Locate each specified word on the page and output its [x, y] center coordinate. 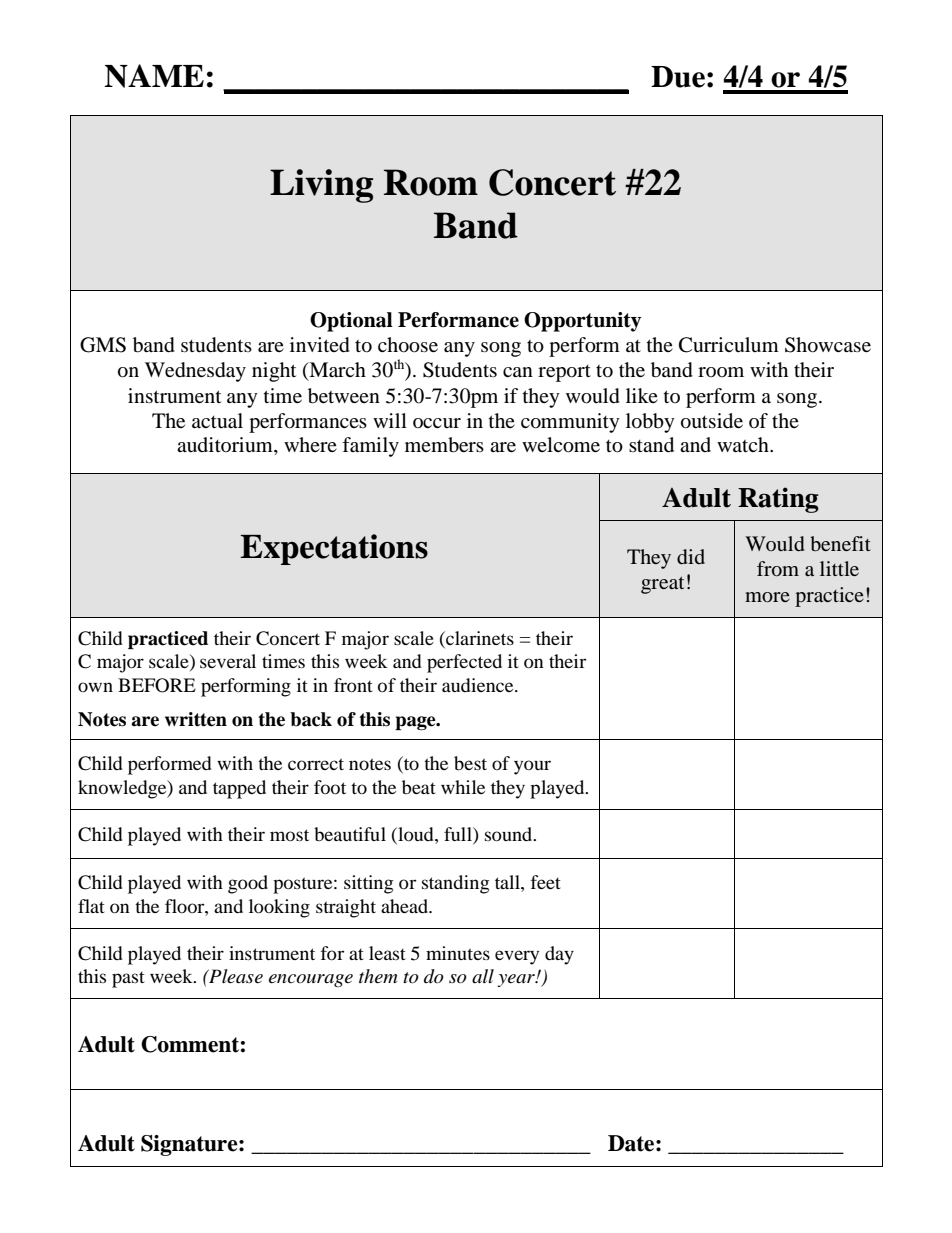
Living [321, 186]
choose [408, 345]
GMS [103, 345]
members [444, 445]
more [767, 597]
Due [678, 77]
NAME [154, 76]
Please [235, 976]
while [463, 787]
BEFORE [157, 685]
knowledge [123, 789]
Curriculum [729, 345]
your [532, 767]
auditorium [226, 446]
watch [744, 444]
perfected [464, 663]
